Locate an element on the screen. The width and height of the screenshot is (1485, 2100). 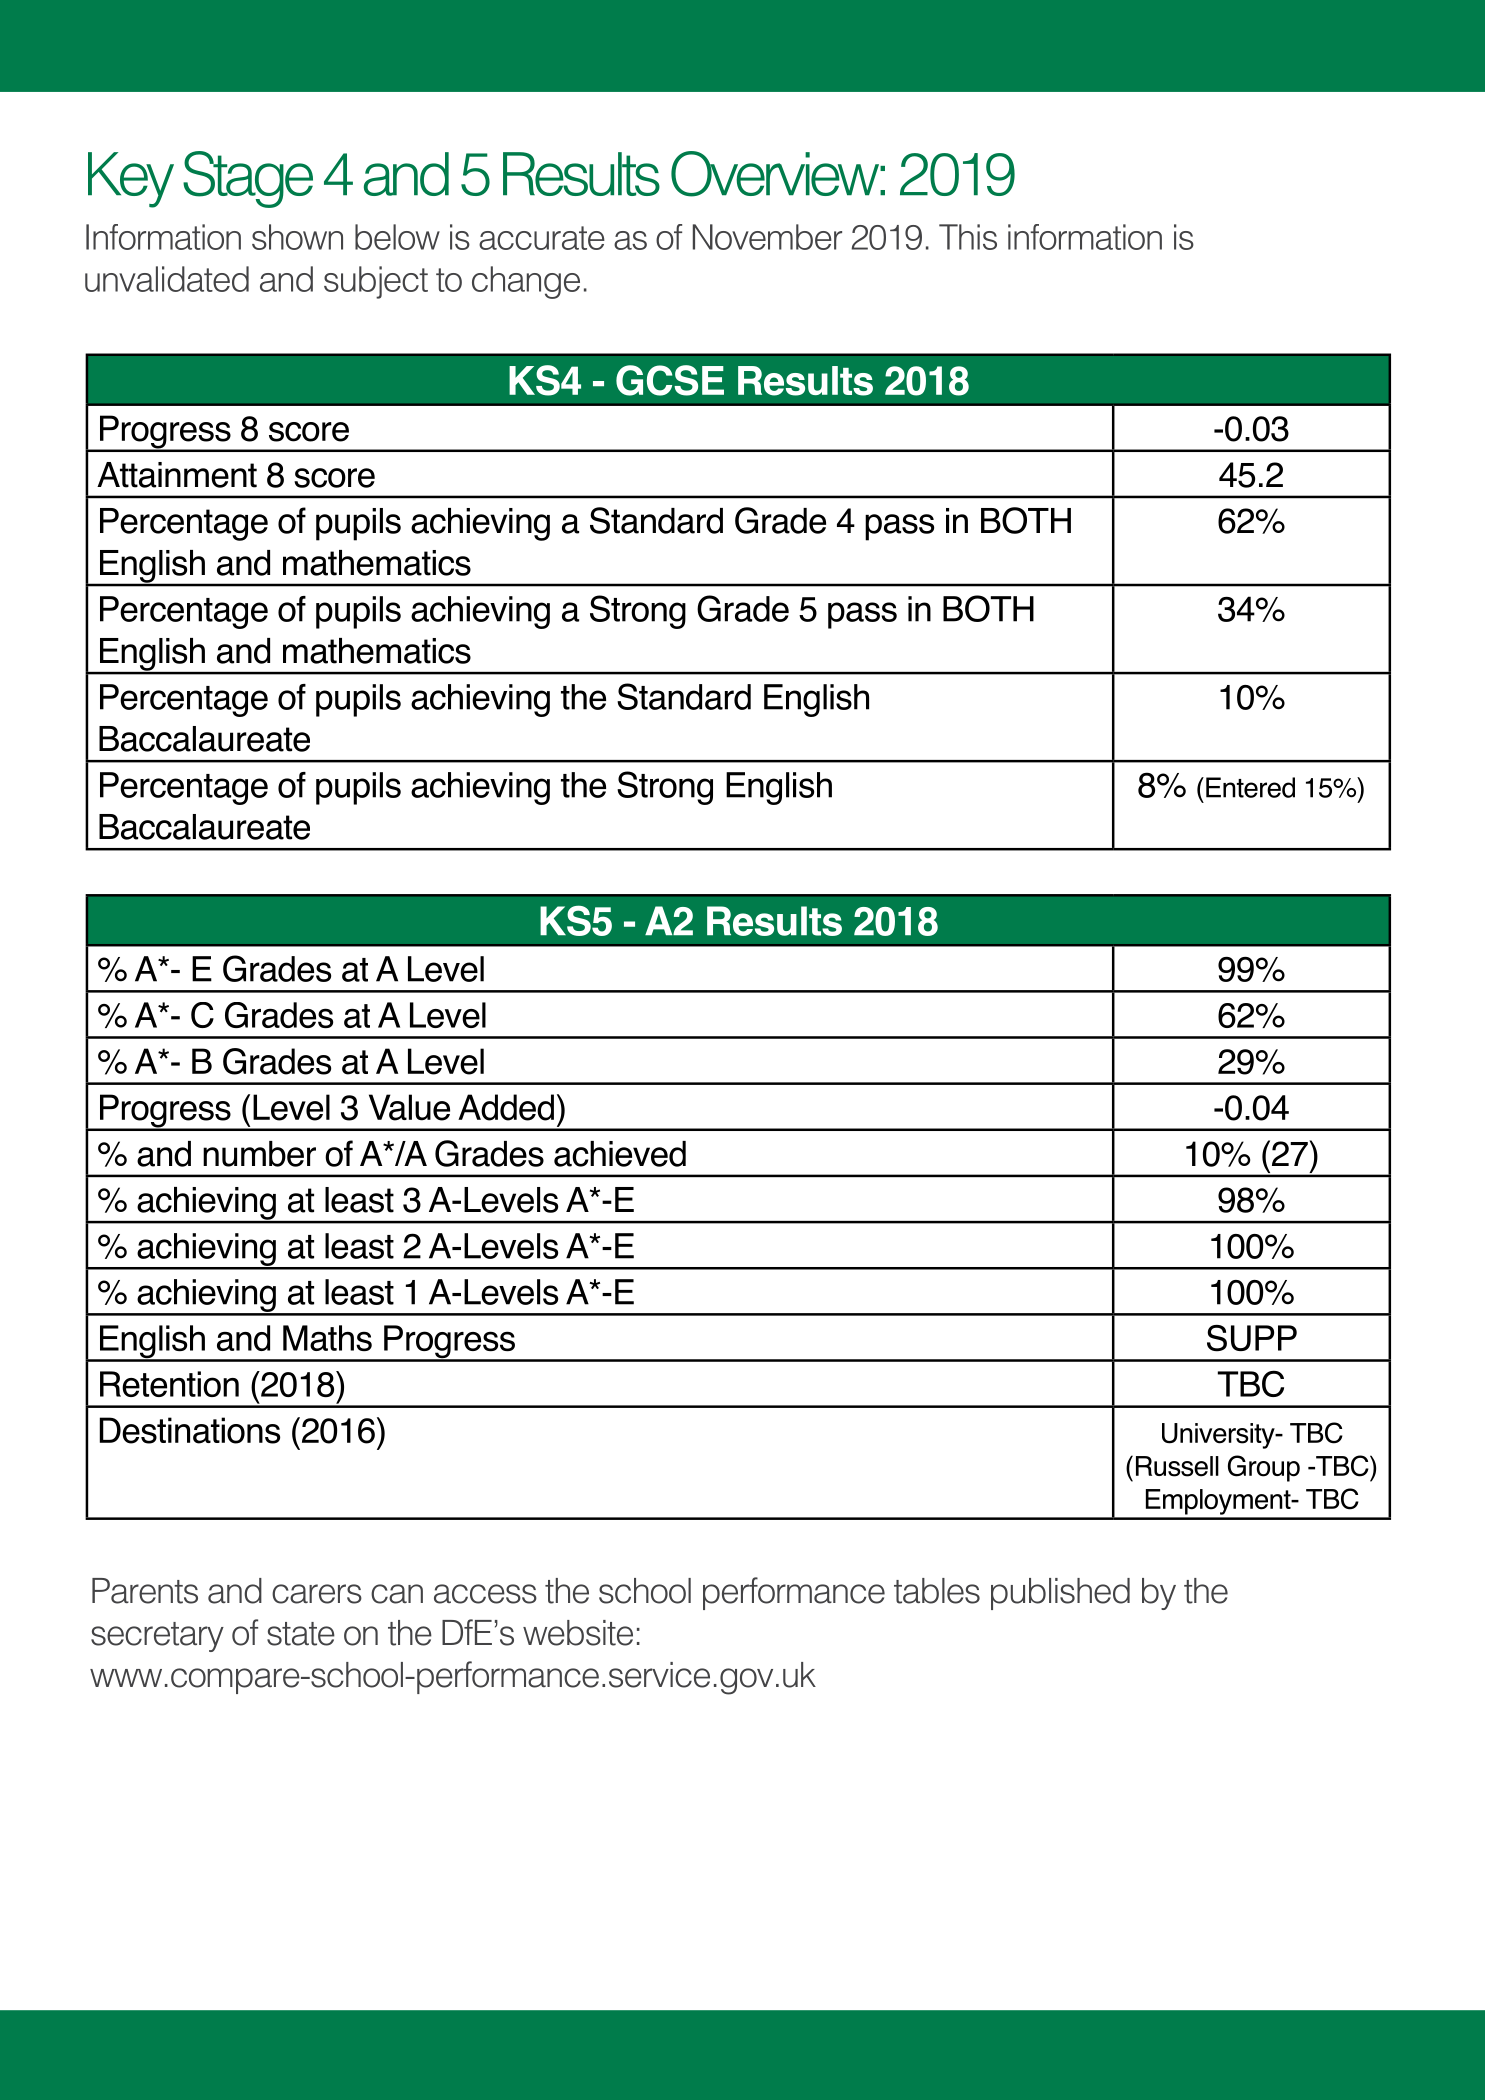
Value is located at coordinates (409, 1107).
